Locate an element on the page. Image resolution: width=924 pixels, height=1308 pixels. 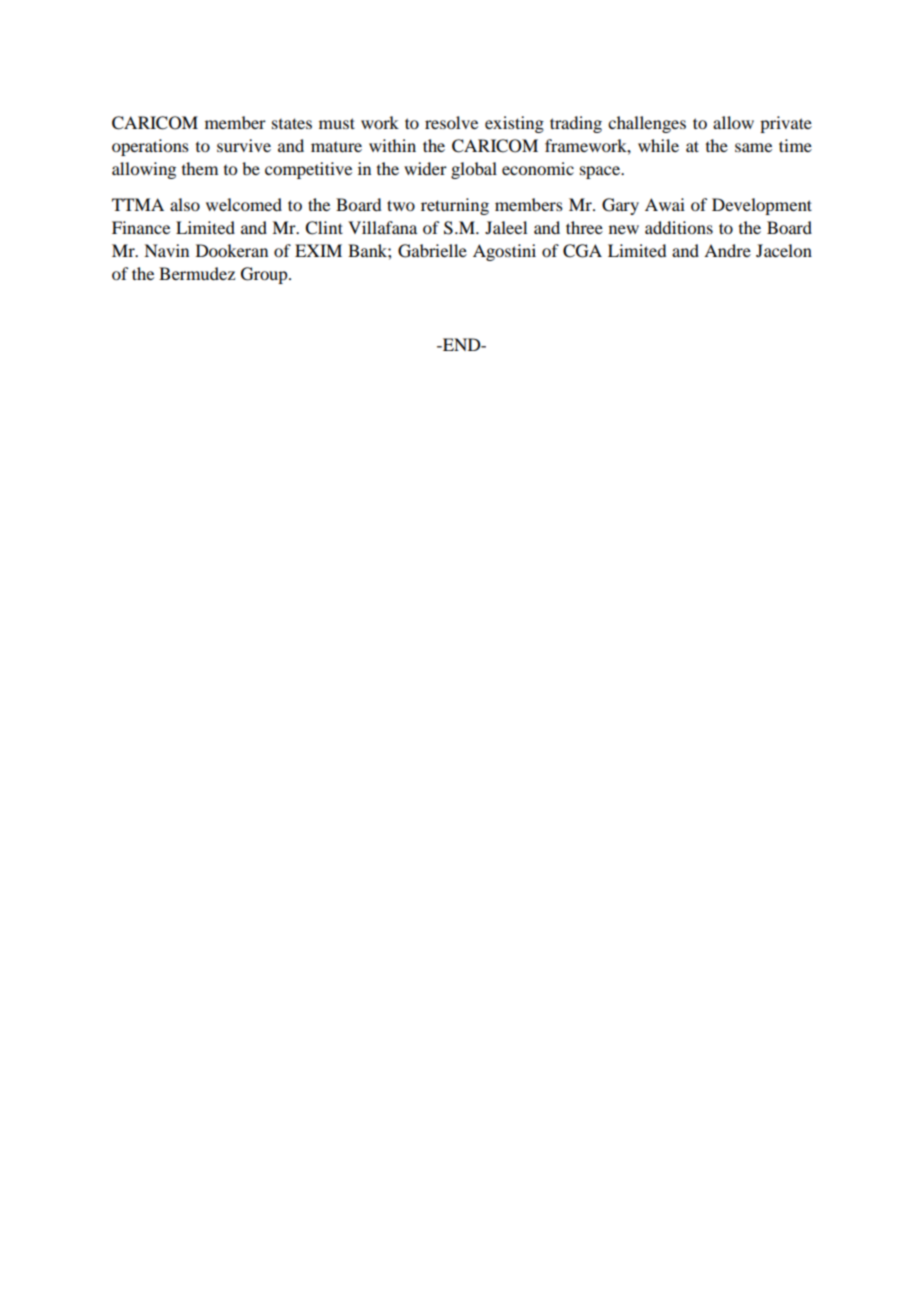
resolve is located at coordinates (451, 122).
